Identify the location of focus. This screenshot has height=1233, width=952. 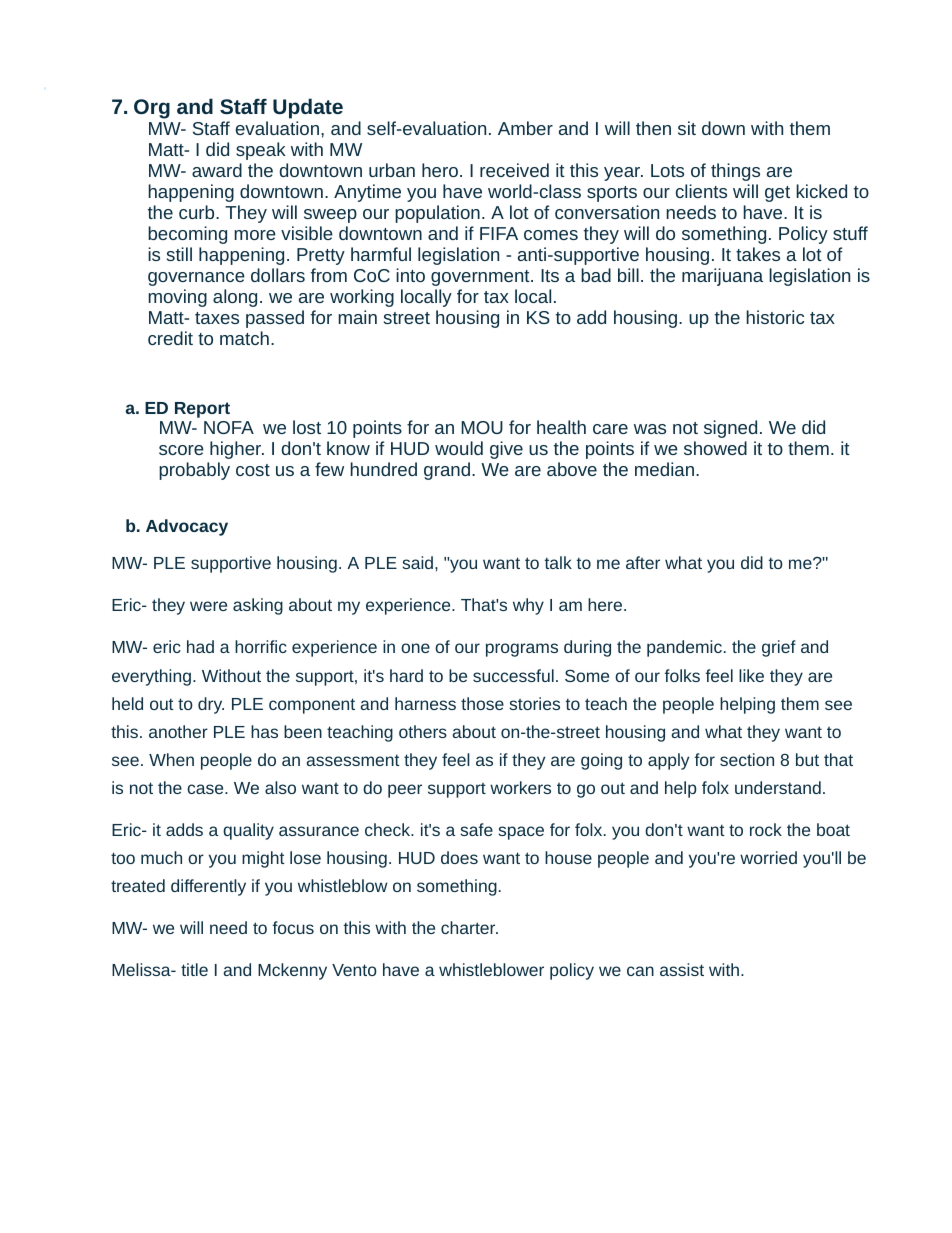
(293, 927).
